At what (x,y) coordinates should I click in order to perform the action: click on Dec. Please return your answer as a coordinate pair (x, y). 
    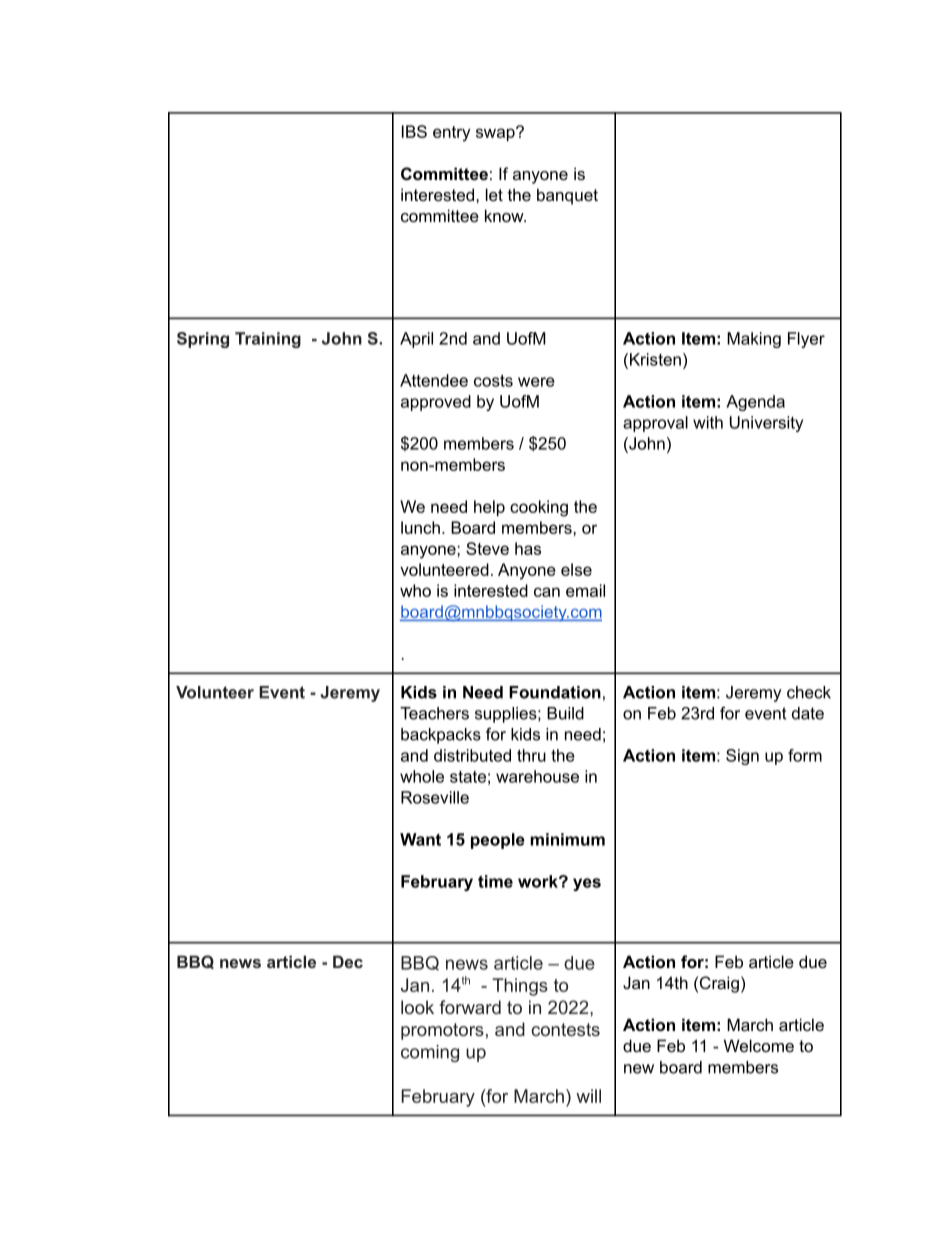
    Looking at the image, I should click on (348, 961).
